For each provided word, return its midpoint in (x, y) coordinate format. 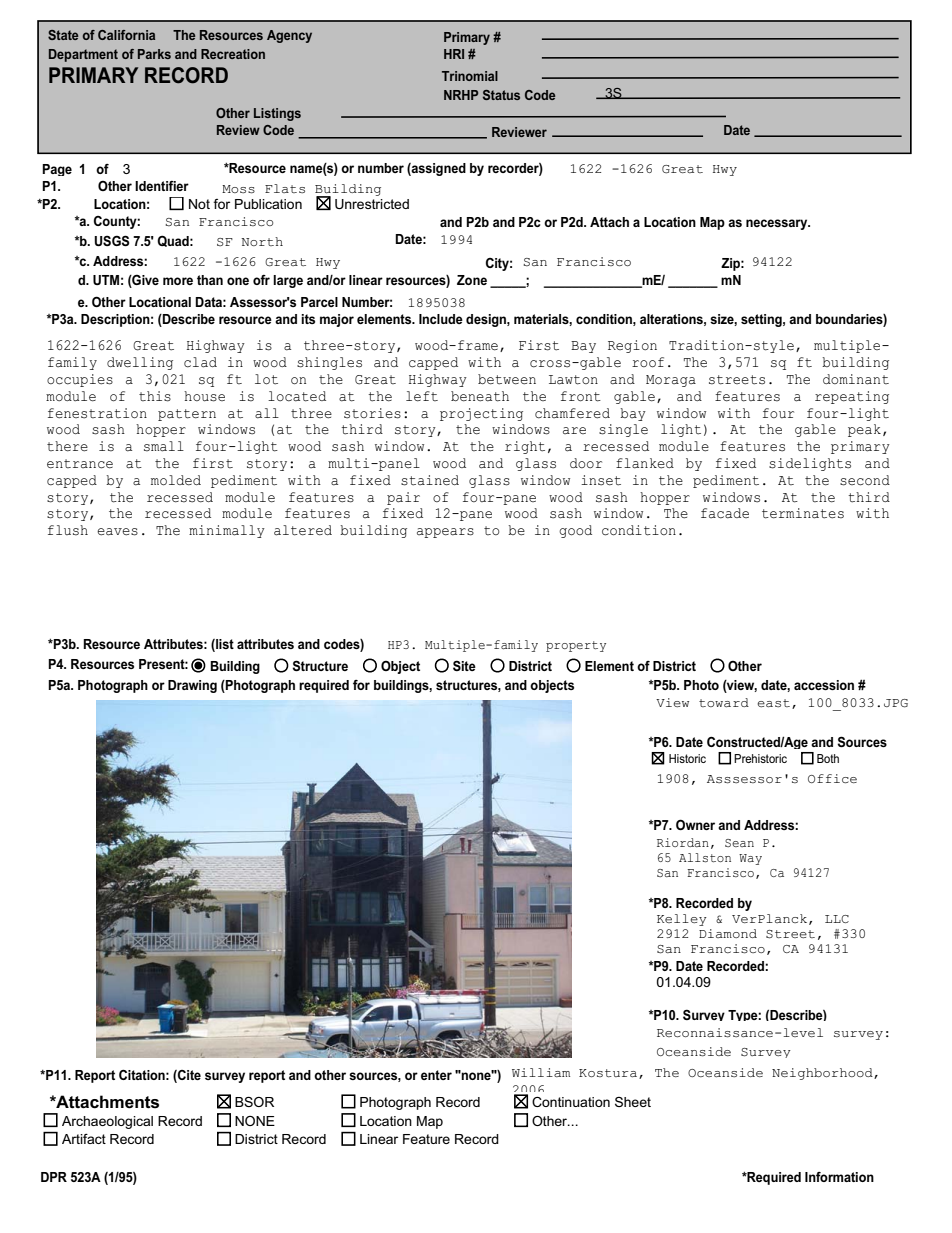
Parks (154, 54)
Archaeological (107, 1122)
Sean (739, 843)
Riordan (683, 842)
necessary (778, 224)
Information (839, 1177)
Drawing (192, 686)
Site (464, 665)
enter (436, 1075)
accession (824, 685)
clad (200, 362)
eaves (117, 532)
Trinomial (470, 76)
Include (441, 319)
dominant (856, 379)
